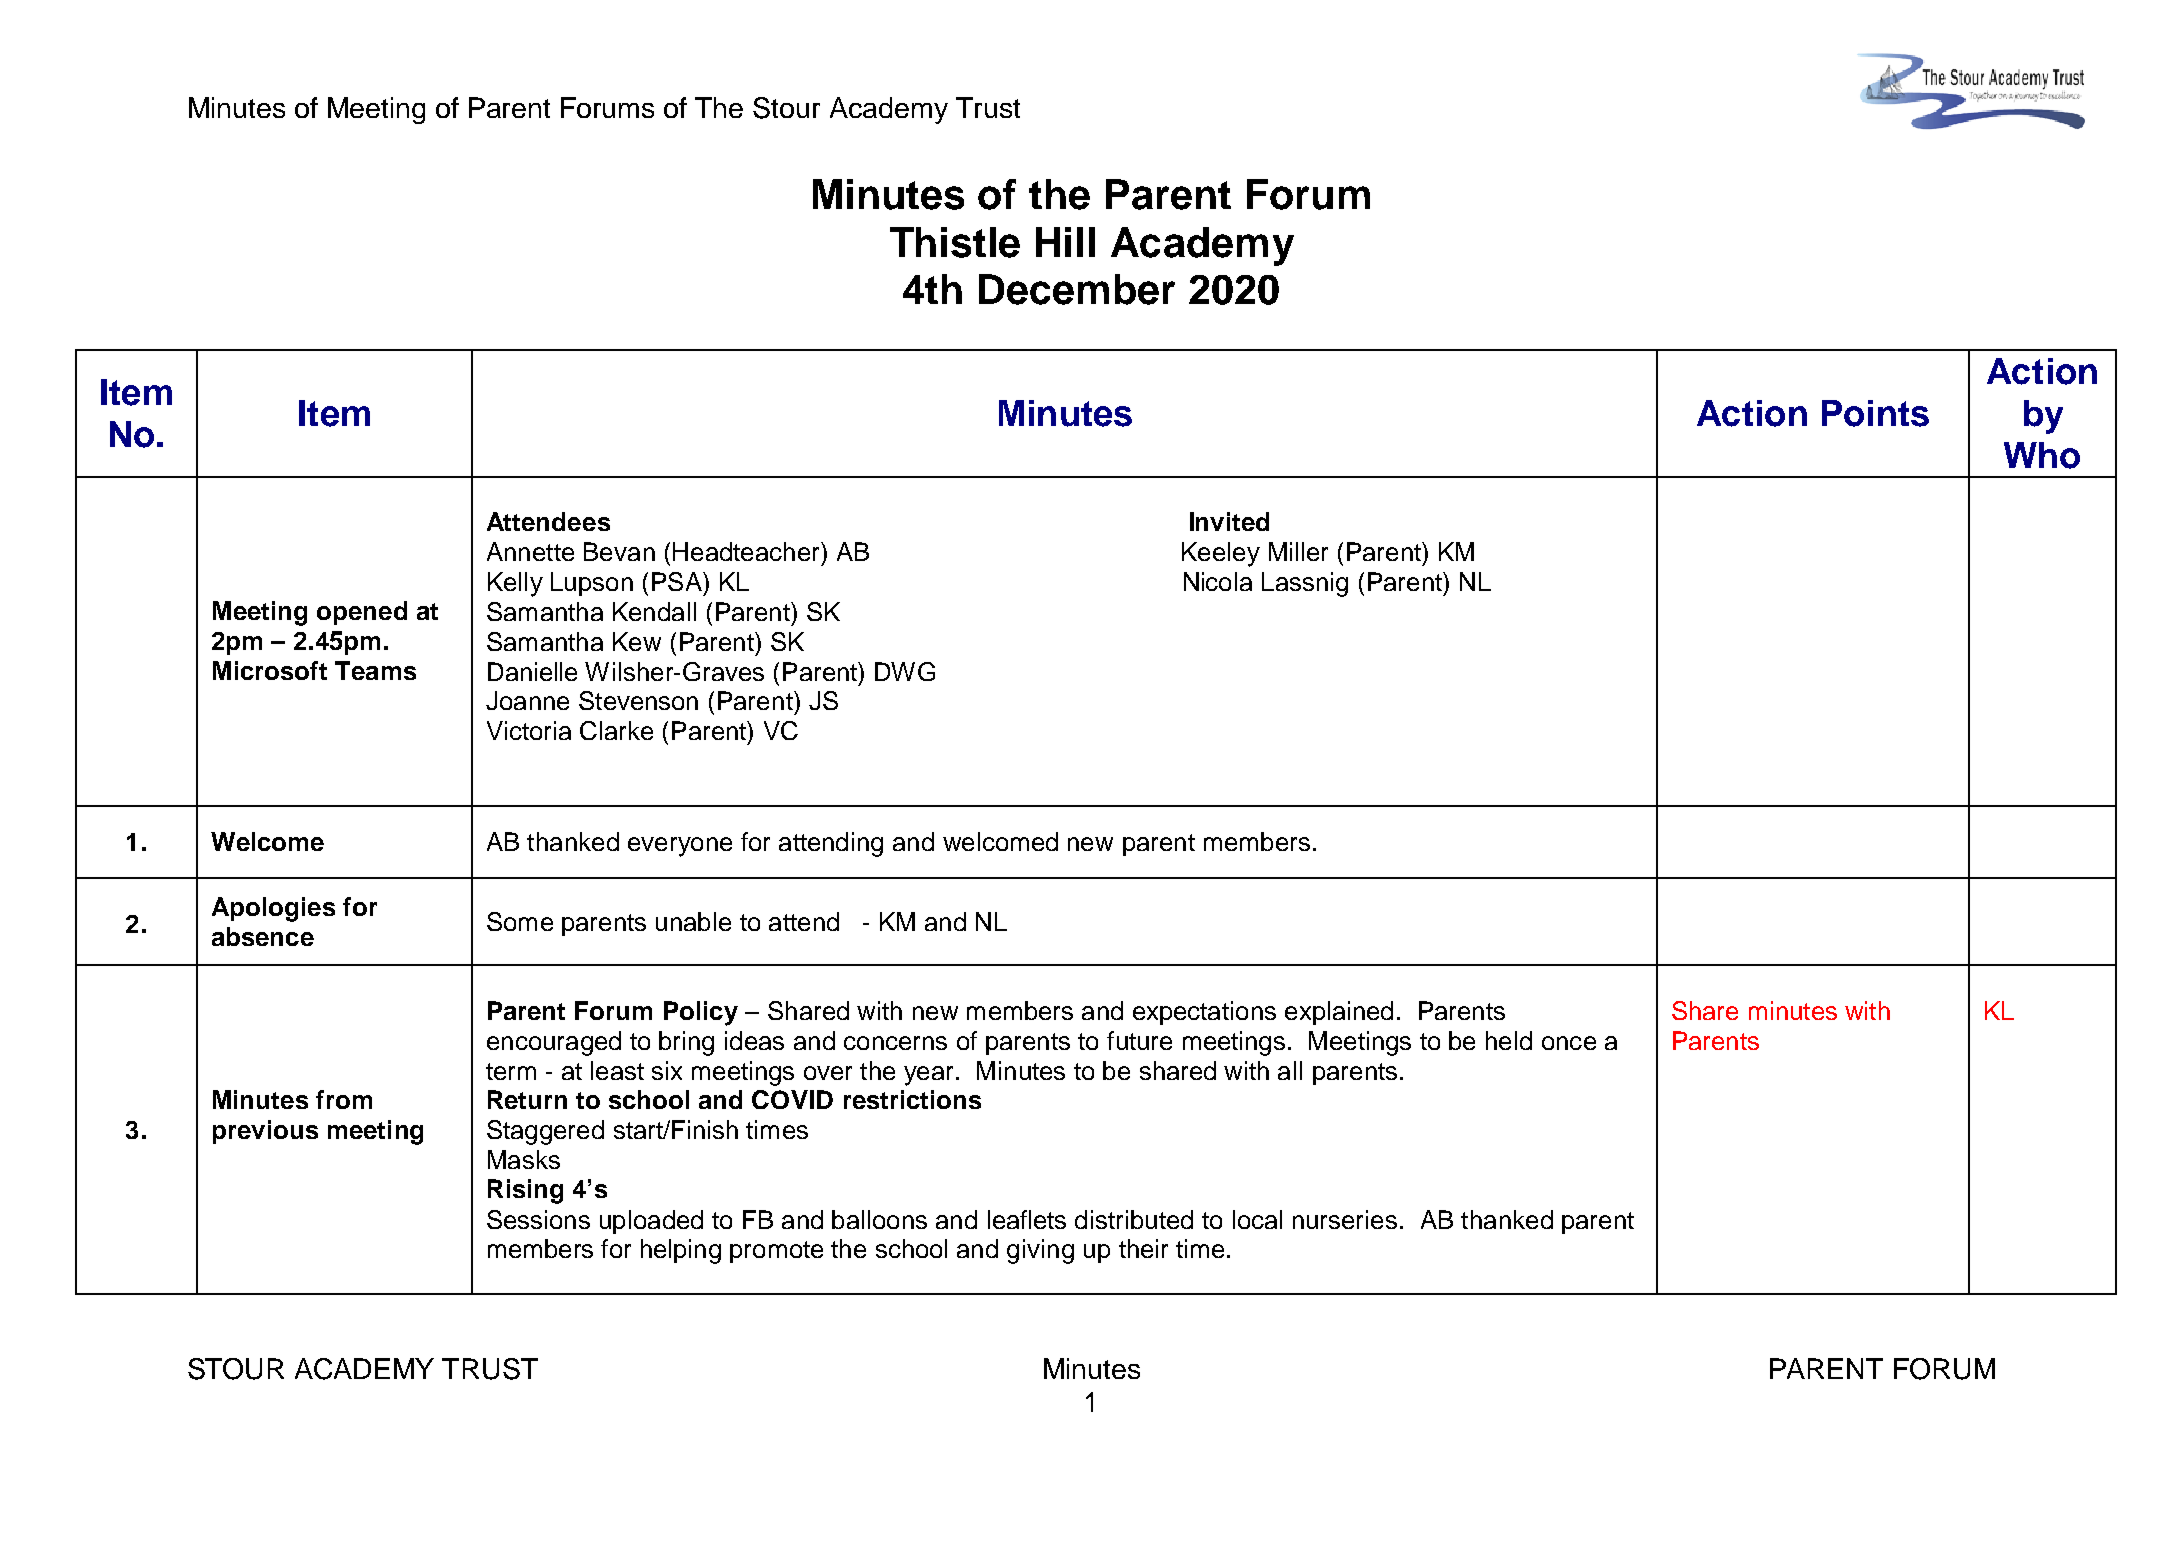  What do you see at coordinates (538, 1219) in the screenshot?
I see `Sessions` at bounding box center [538, 1219].
